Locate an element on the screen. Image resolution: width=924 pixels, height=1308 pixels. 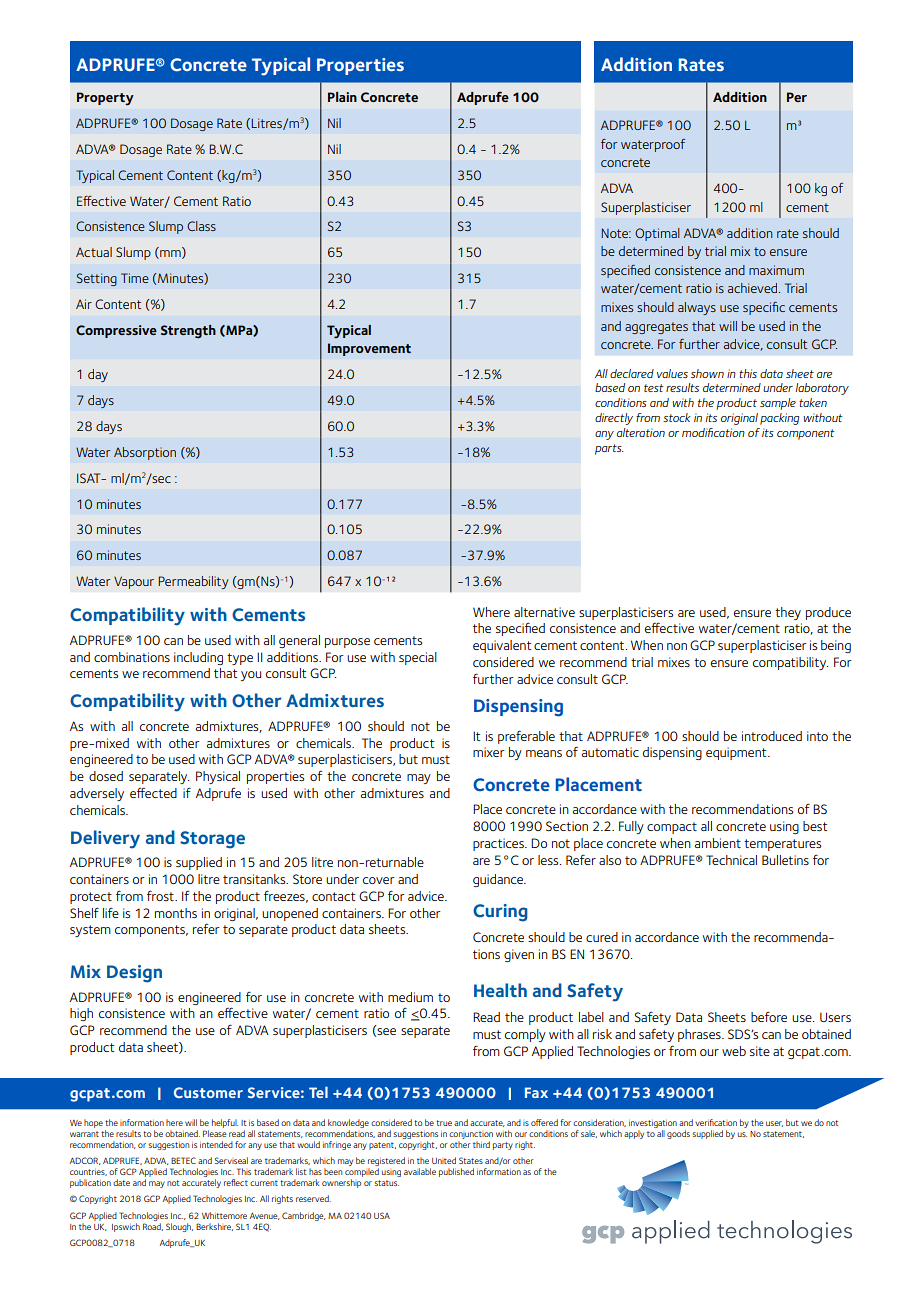
Property is located at coordinates (105, 99).
